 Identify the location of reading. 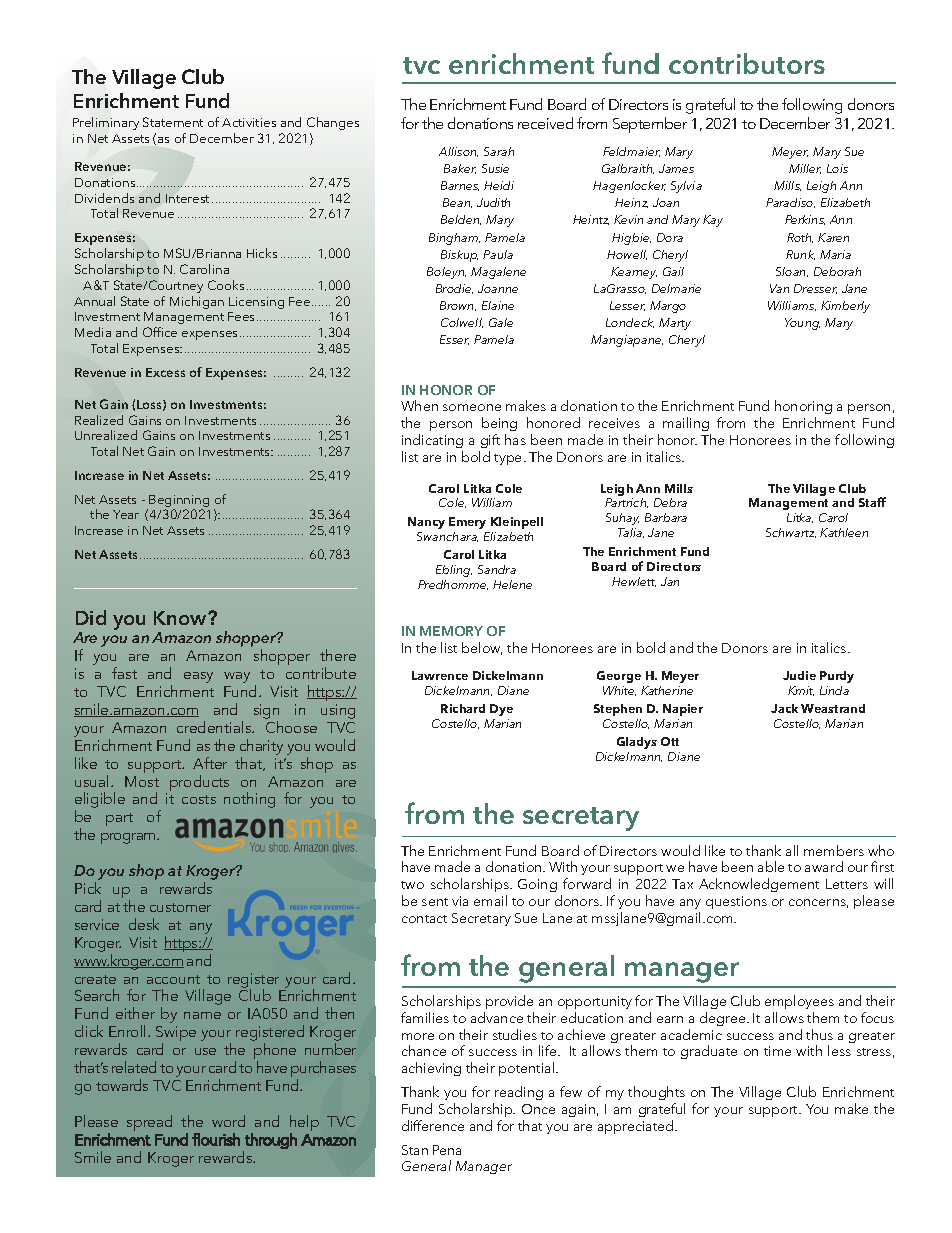
(519, 1093).
